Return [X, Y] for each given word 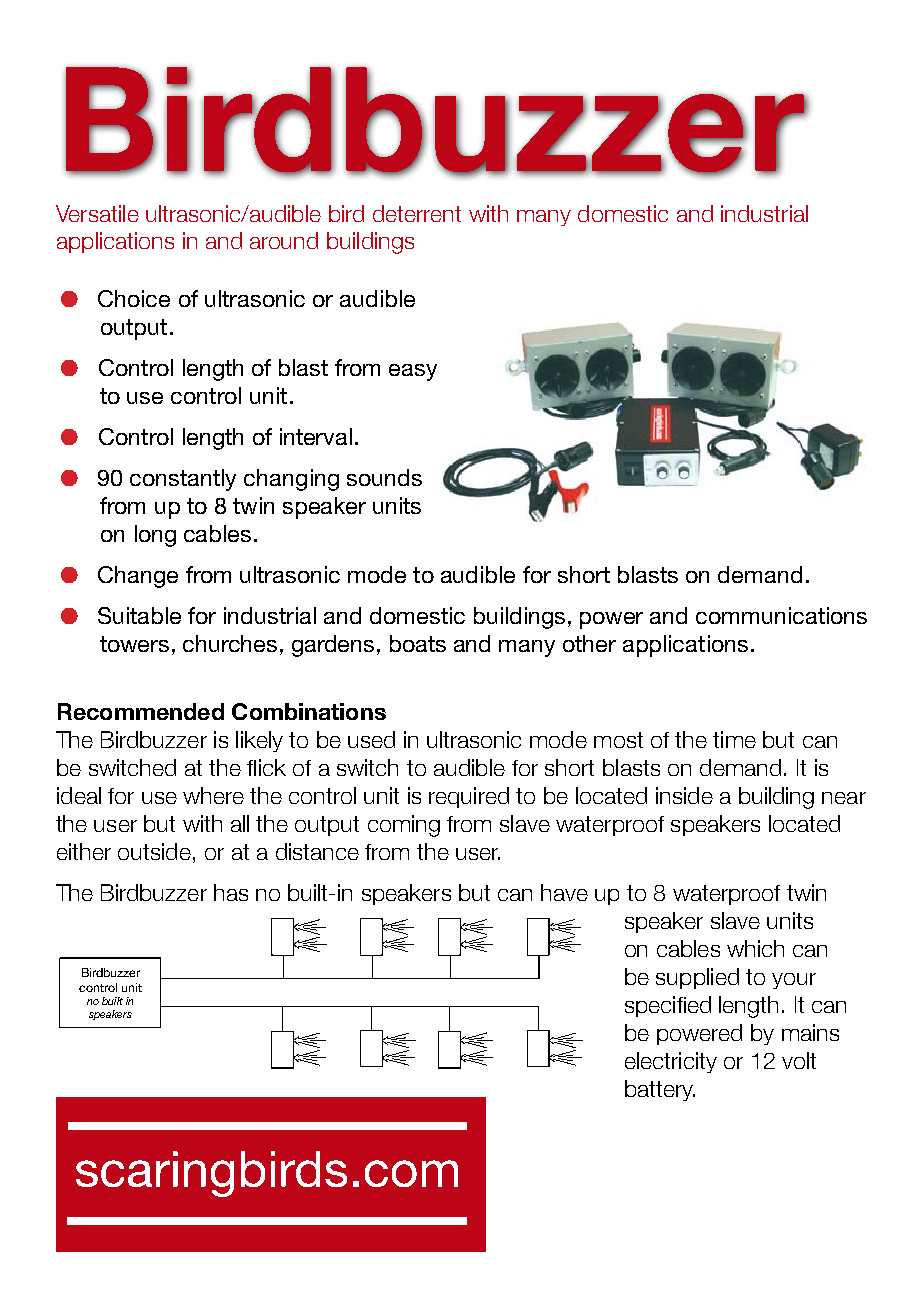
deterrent [417, 213]
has [231, 892]
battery [660, 1090]
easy [413, 372]
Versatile [97, 213]
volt [799, 1060]
